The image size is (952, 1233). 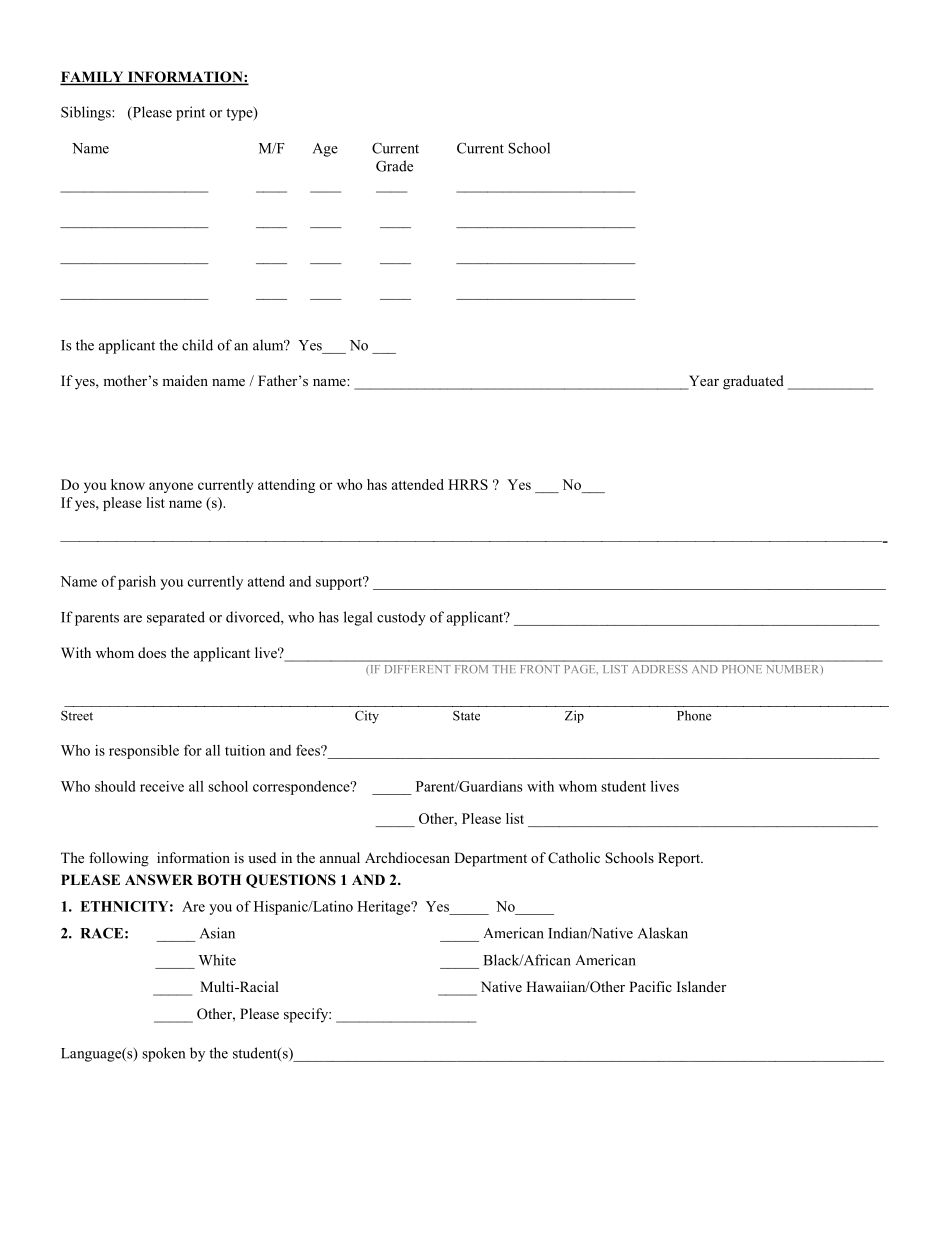 What do you see at coordinates (466, 716) in the screenshot?
I see `State` at bounding box center [466, 716].
